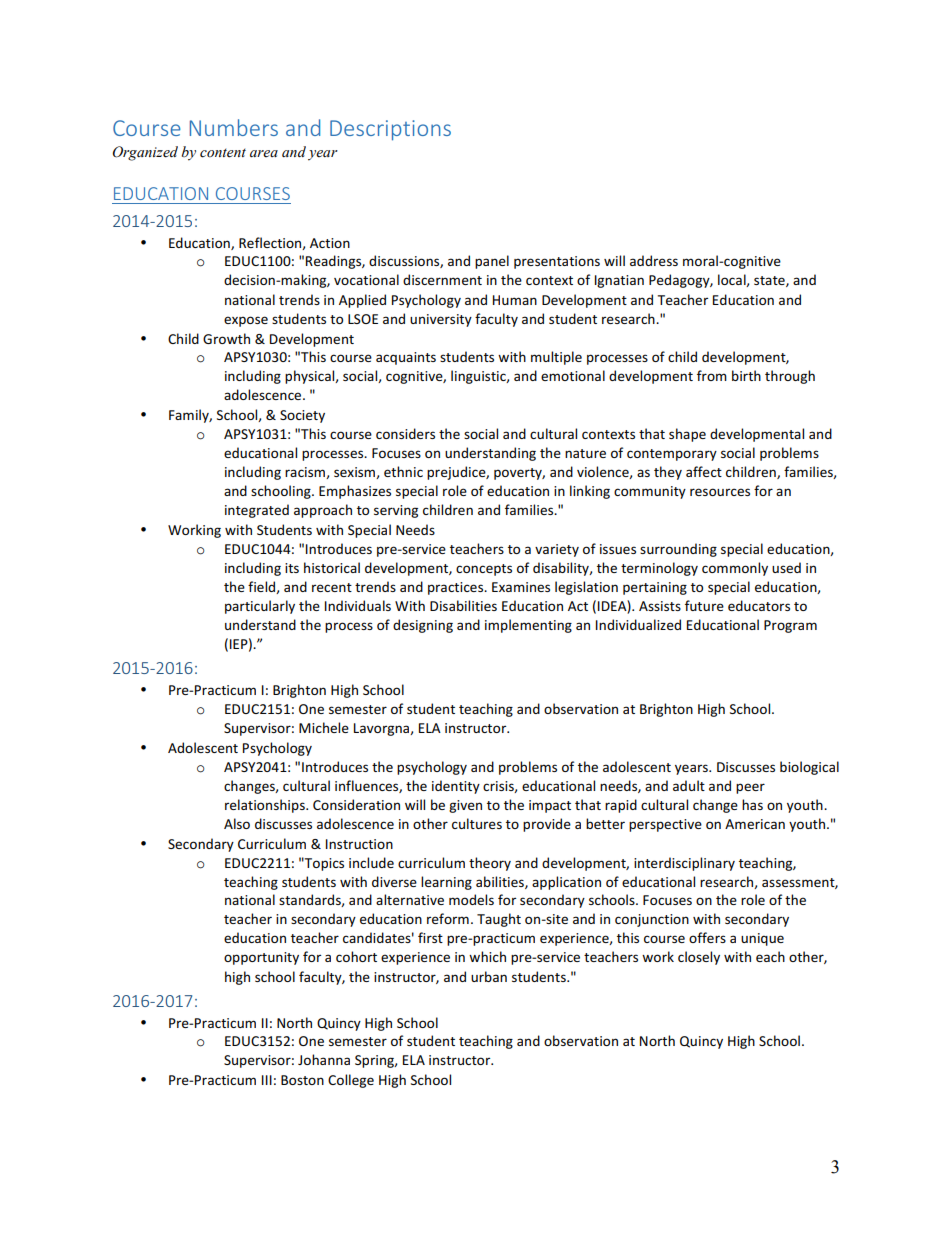  Describe the element at coordinates (457, 588) in the image. I see `practices` at that location.
